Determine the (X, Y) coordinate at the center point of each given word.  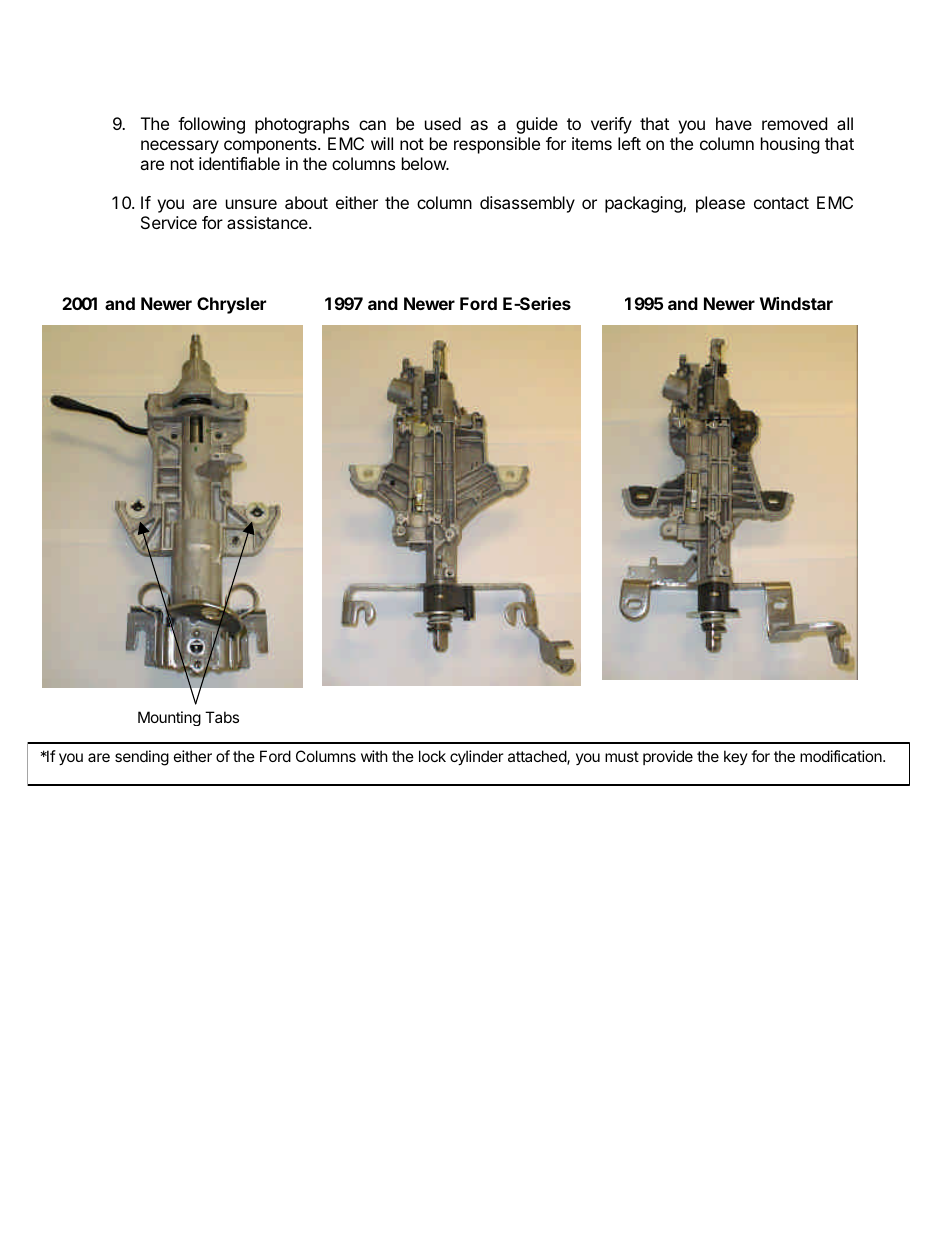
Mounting (169, 718)
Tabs (222, 717)
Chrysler (231, 305)
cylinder (477, 757)
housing (790, 145)
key (736, 757)
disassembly (527, 204)
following (211, 125)
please (720, 204)
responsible (497, 145)
